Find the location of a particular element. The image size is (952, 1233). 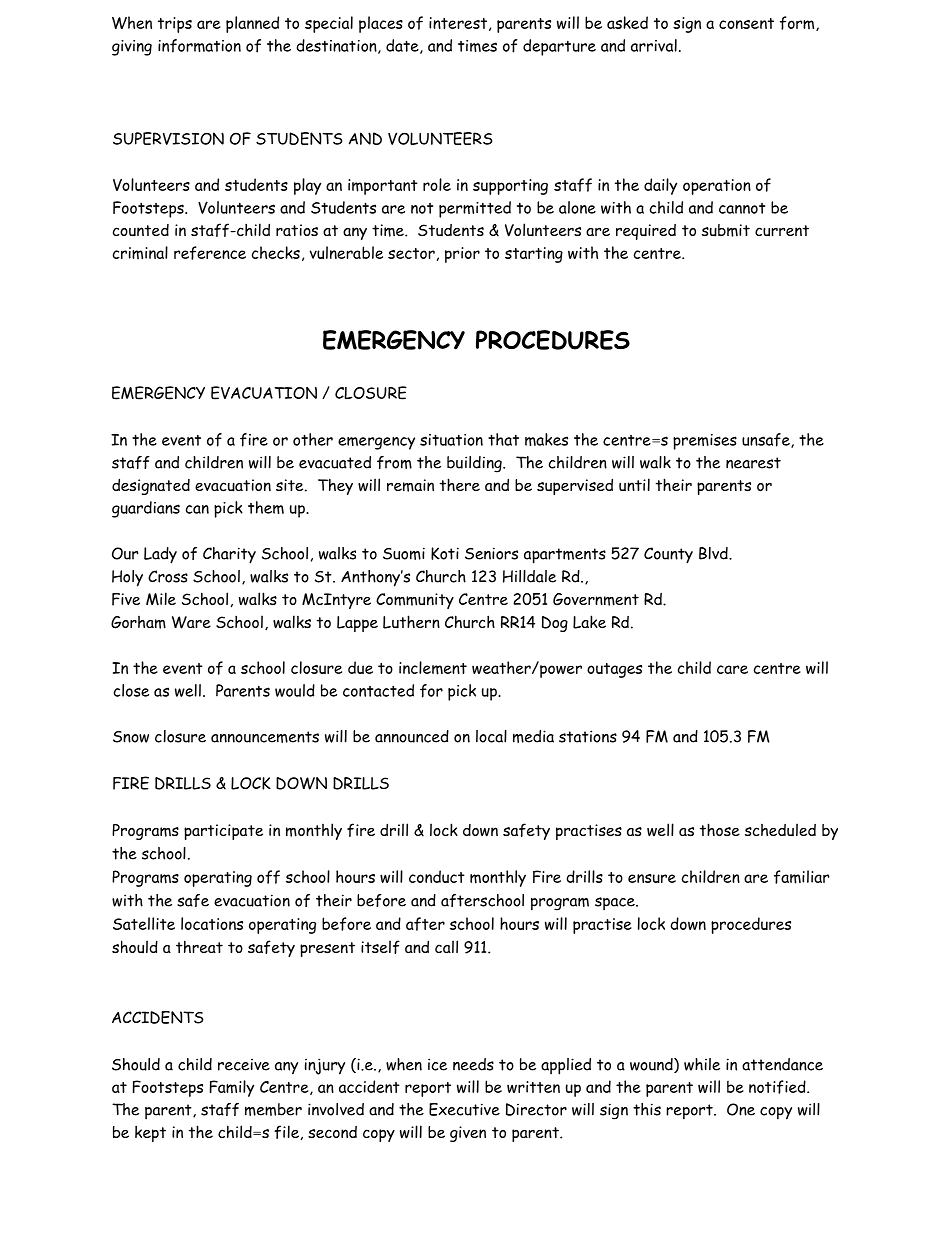

Blvd is located at coordinates (714, 553).
